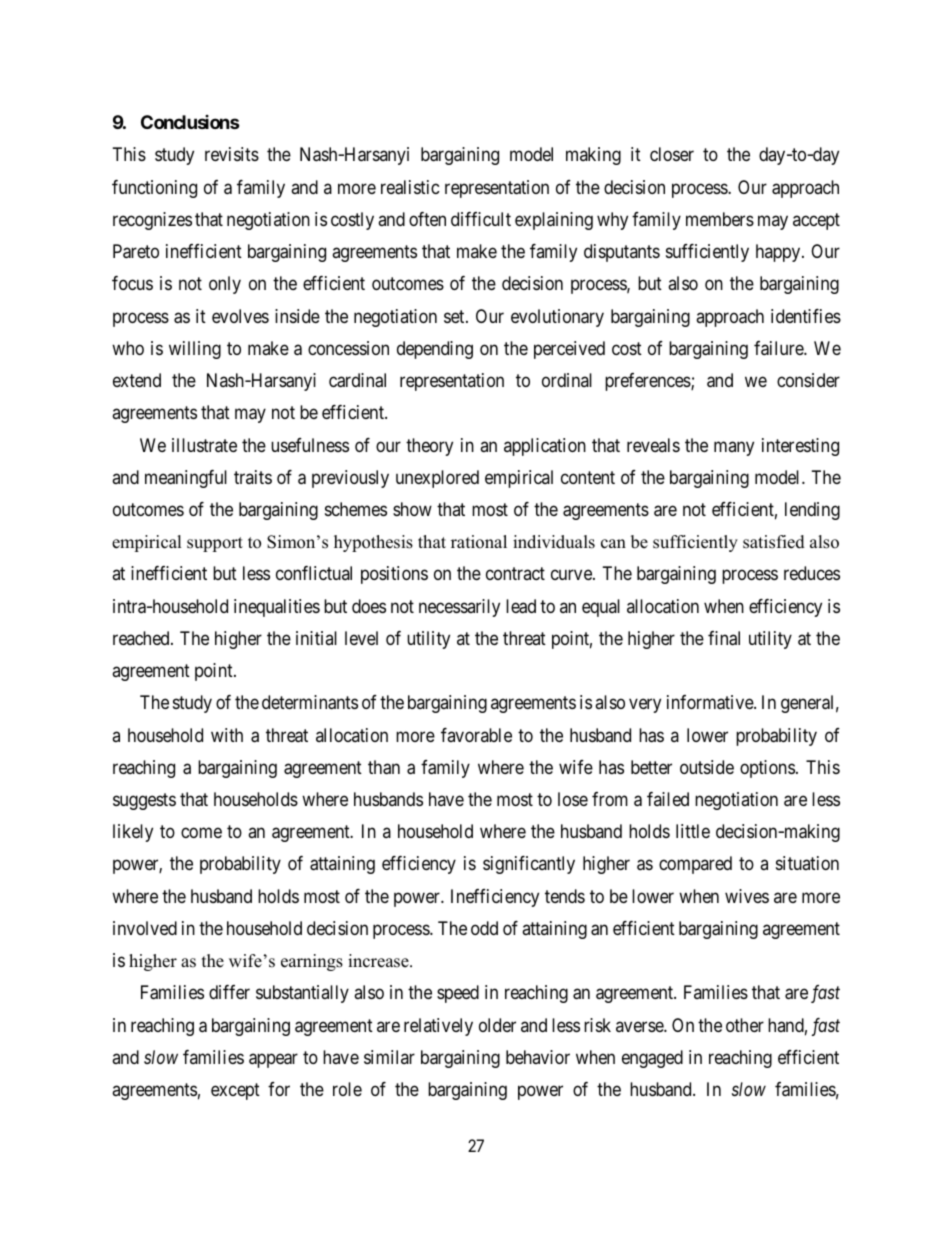 The image size is (952, 1233). What do you see at coordinates (459, 608) in the page?
I see `necessarily` at bounding box center [459, 608].
